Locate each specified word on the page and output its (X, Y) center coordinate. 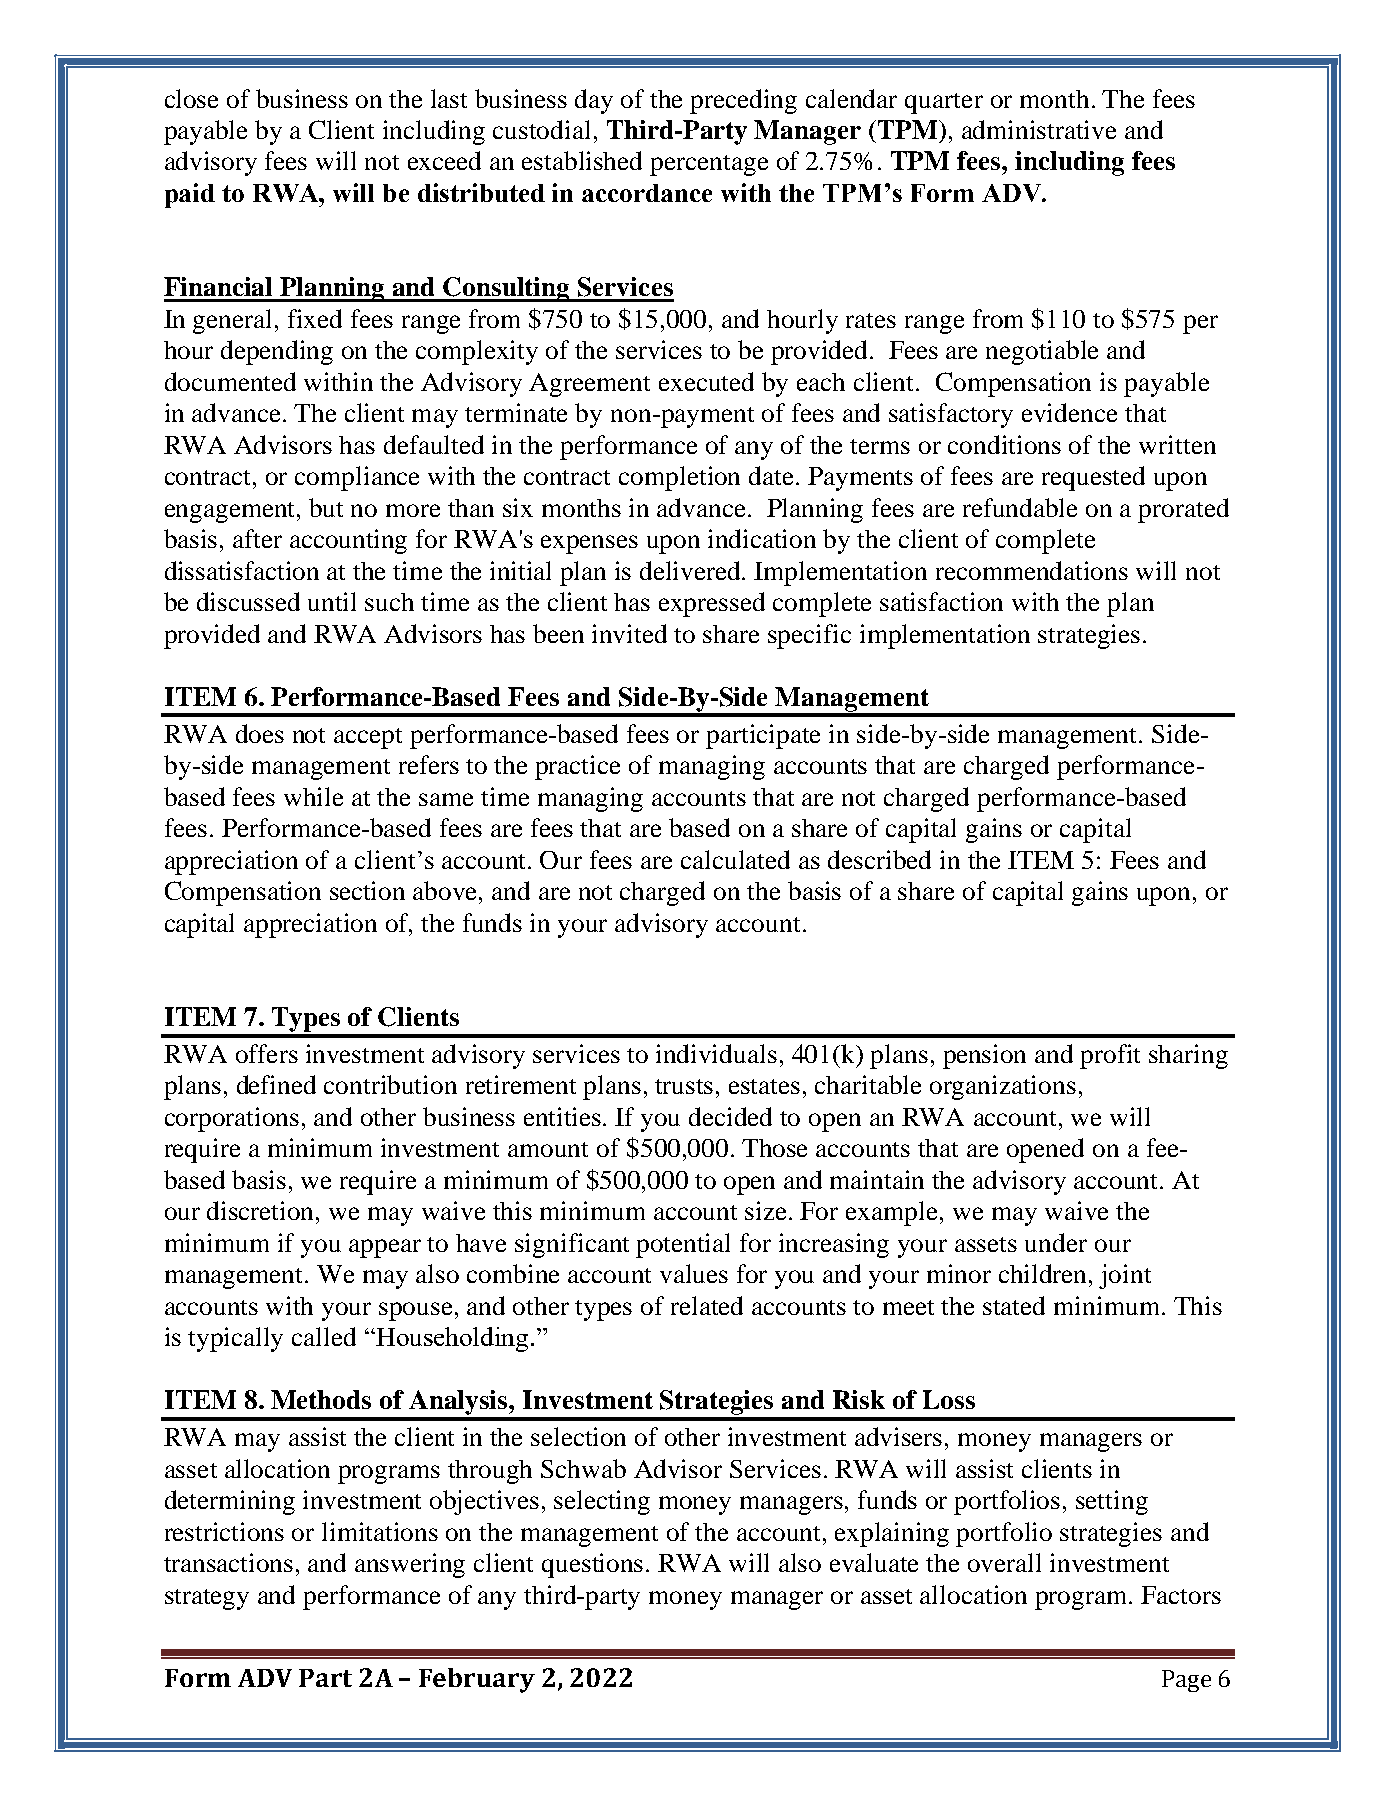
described (879, 859)
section (367, 890)
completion (679, 478)
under (1056, 1242)
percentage (709, 165)
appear (385, 1248)
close (191, 98)
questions (592, 1565)
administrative (1039, 129)
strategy (207, 1599)
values (694, 1273)
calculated (735, 859)
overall (1004, 1562)
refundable (1020, 507)
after (257, 538)
